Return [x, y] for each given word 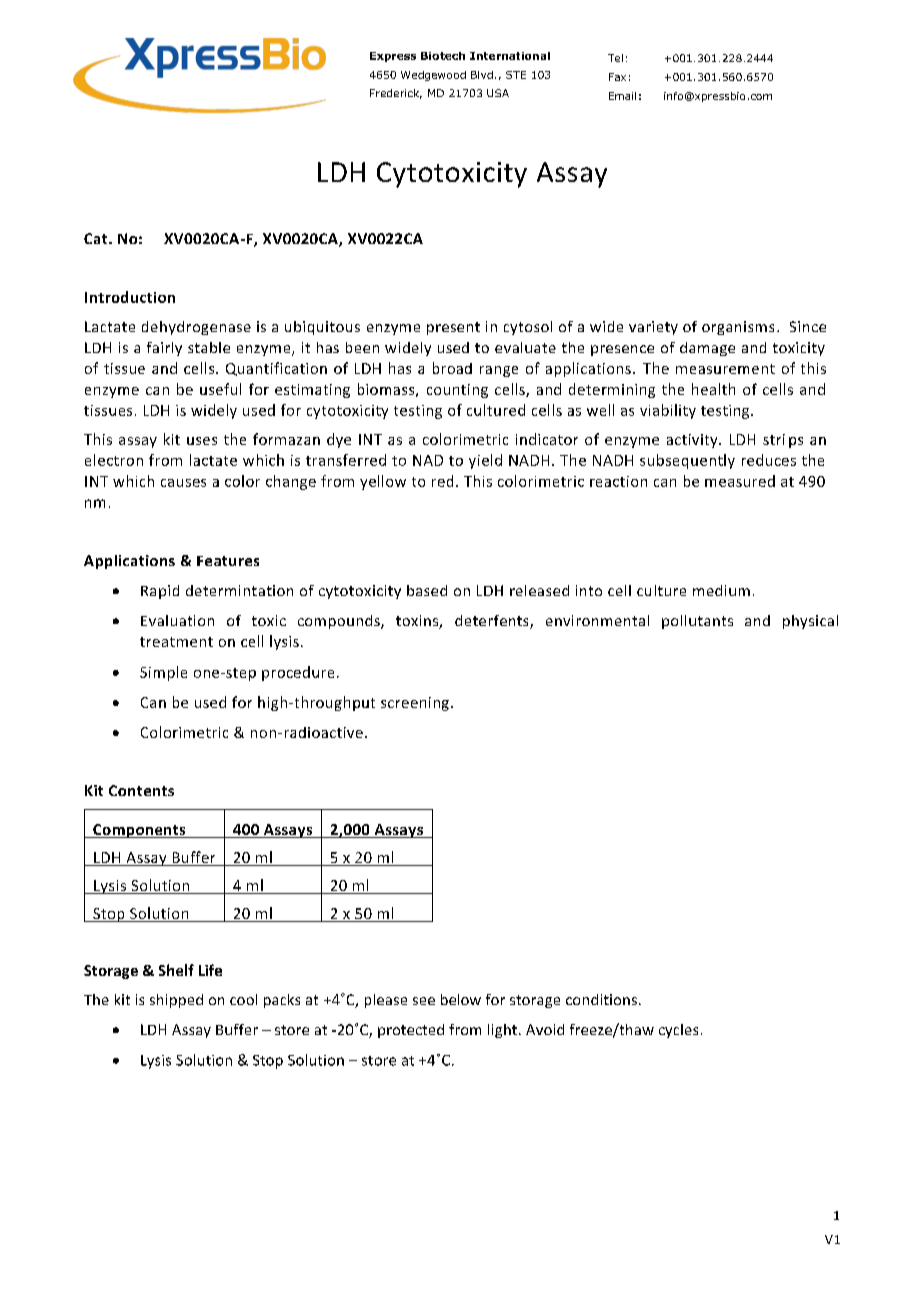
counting [457, 391]
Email [622, 96]
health [713, 389]
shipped [176, 1001]
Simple [163, 673]
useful [220, 389]
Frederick [396, 94]
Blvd [482, 75]
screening [415, 704]
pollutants [697, 622]
